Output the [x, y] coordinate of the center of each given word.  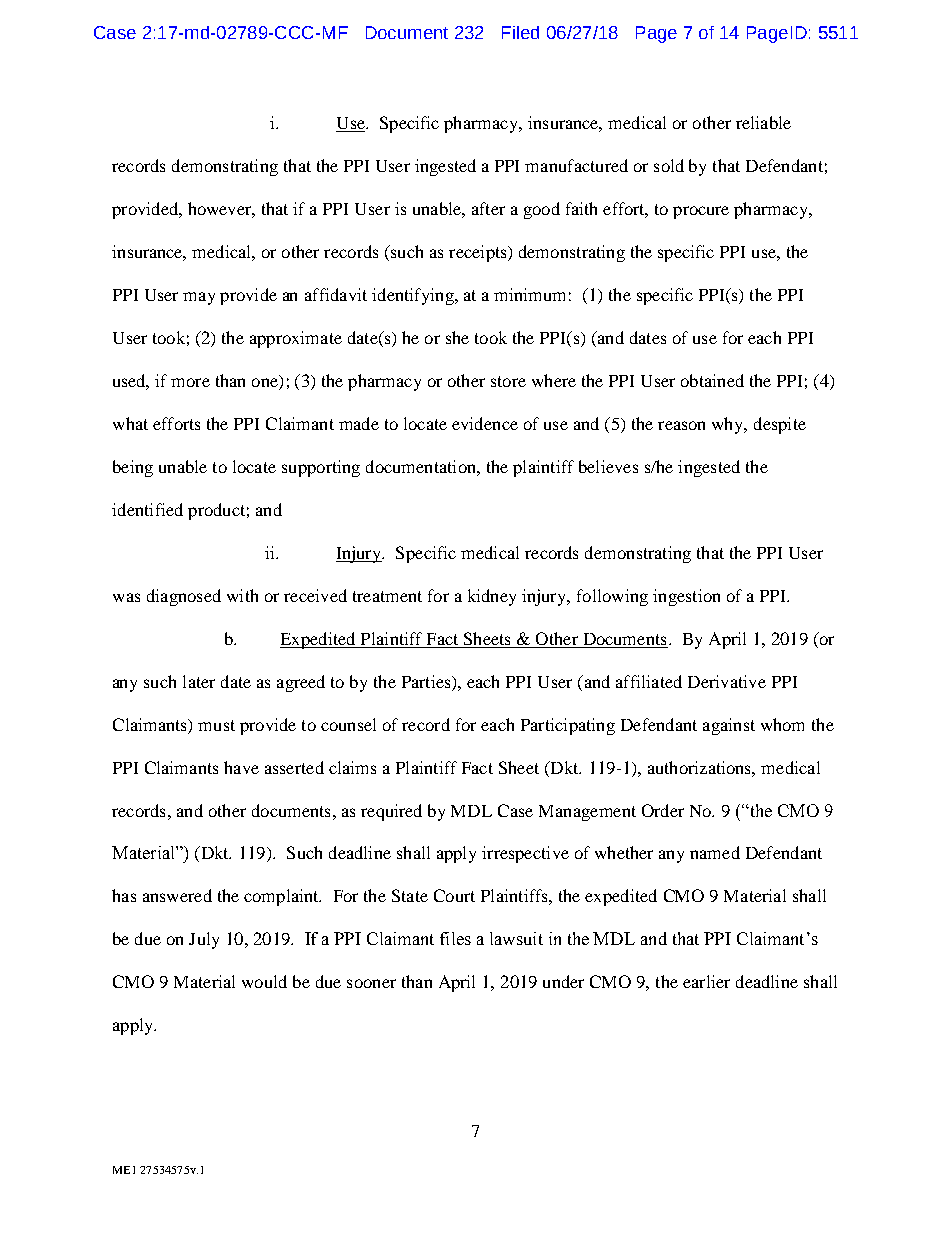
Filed [520, 32]
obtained [712, 380]
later [199, 681]
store [508, 381]
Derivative [727, 681]
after [488, 208]
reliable [763, 122]
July [204, 940]
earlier [706, 981]
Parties [427, 681]
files [455, 938]
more [190, 382]
